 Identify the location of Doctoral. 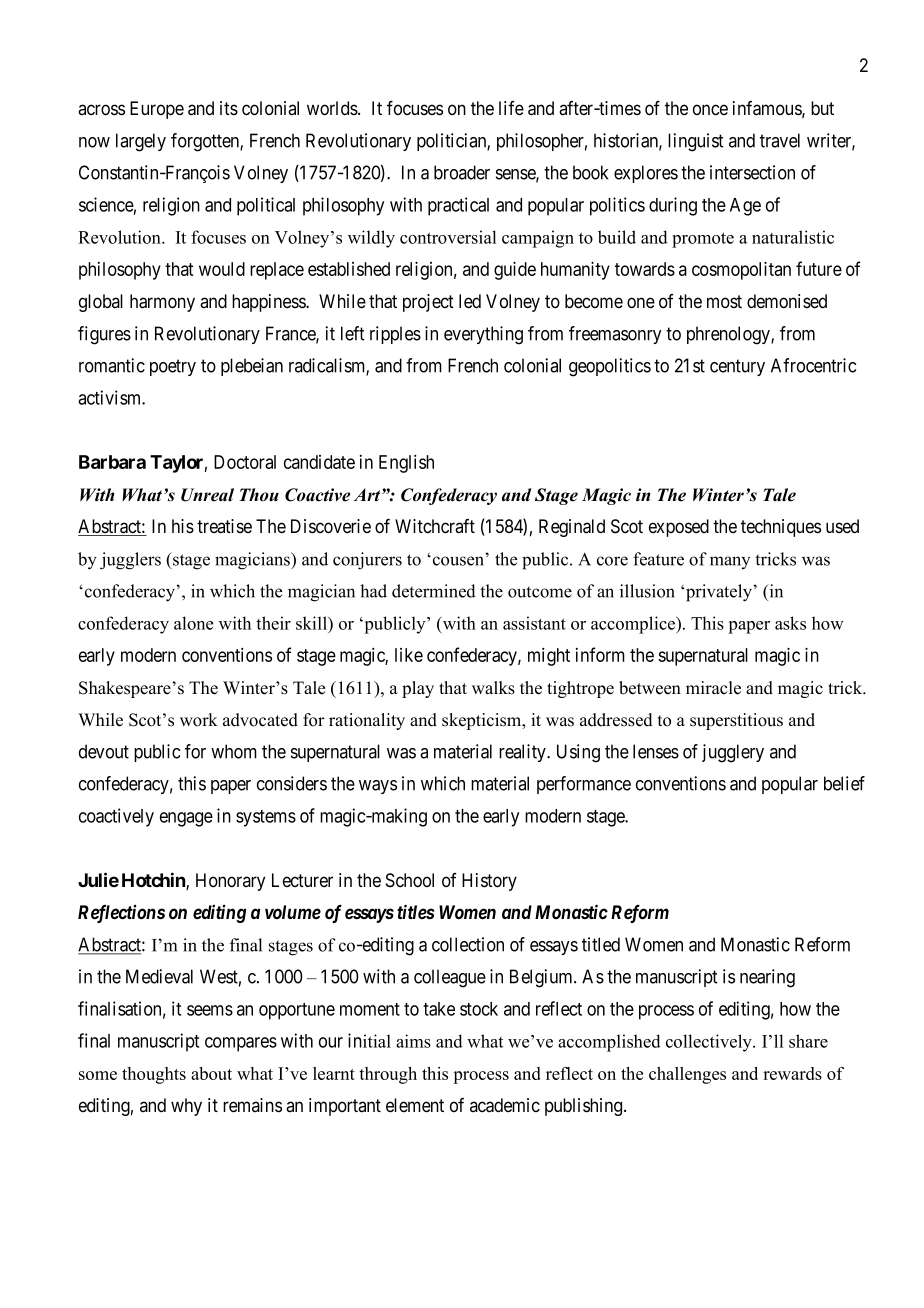
(245, 462).
